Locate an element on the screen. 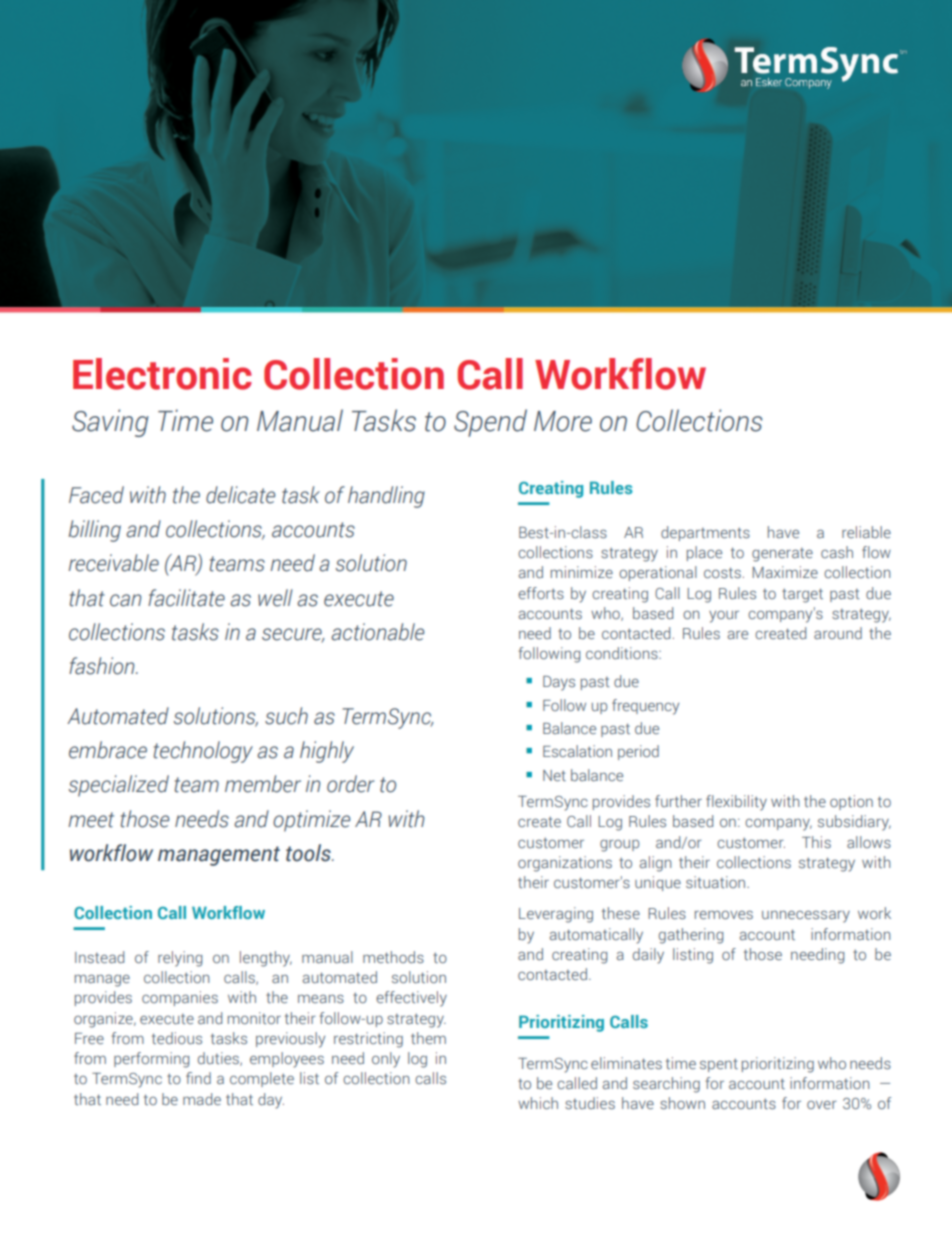  Net is located at coordinates (554, 775).
